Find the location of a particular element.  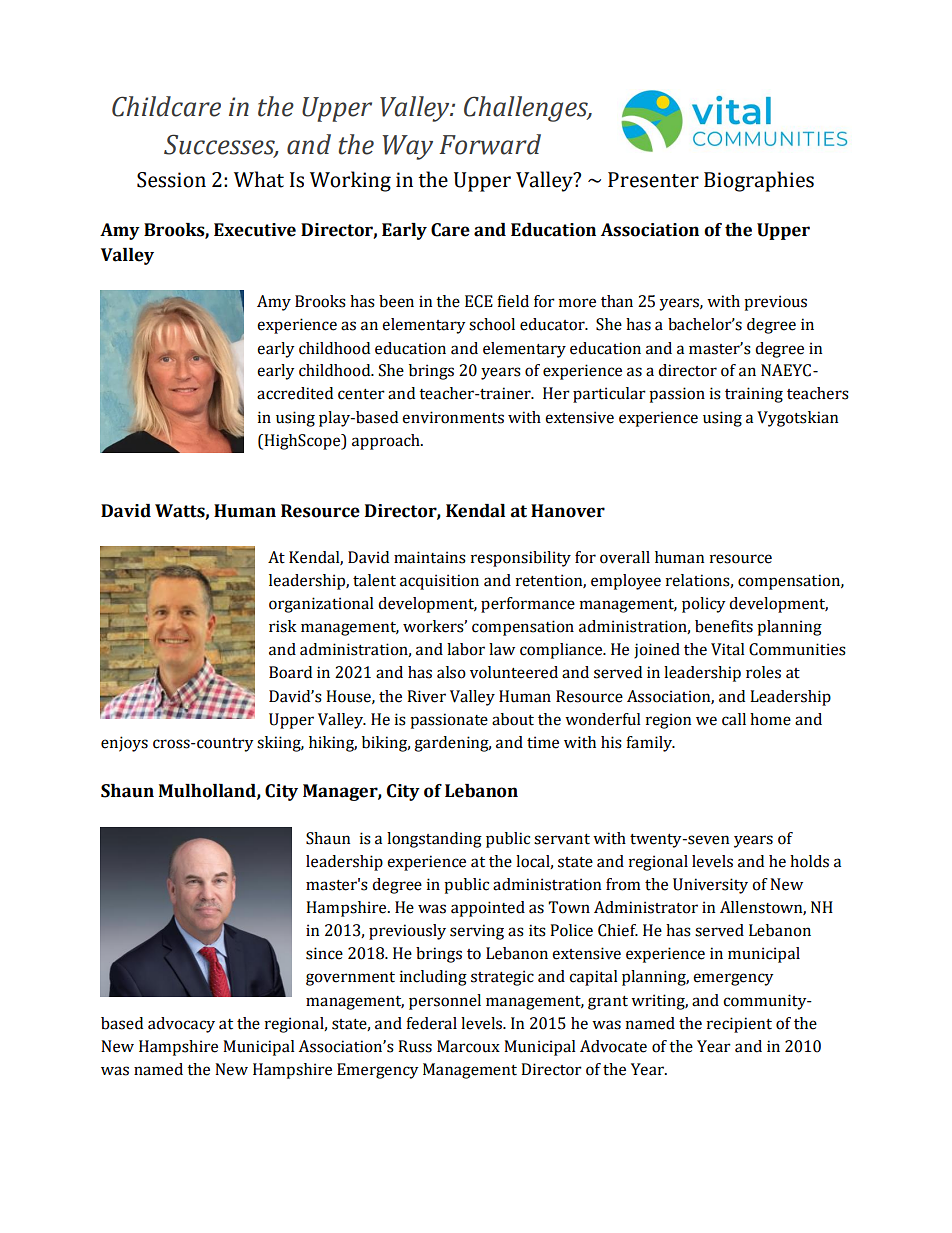

risk is located at coordinates (283, 626).
